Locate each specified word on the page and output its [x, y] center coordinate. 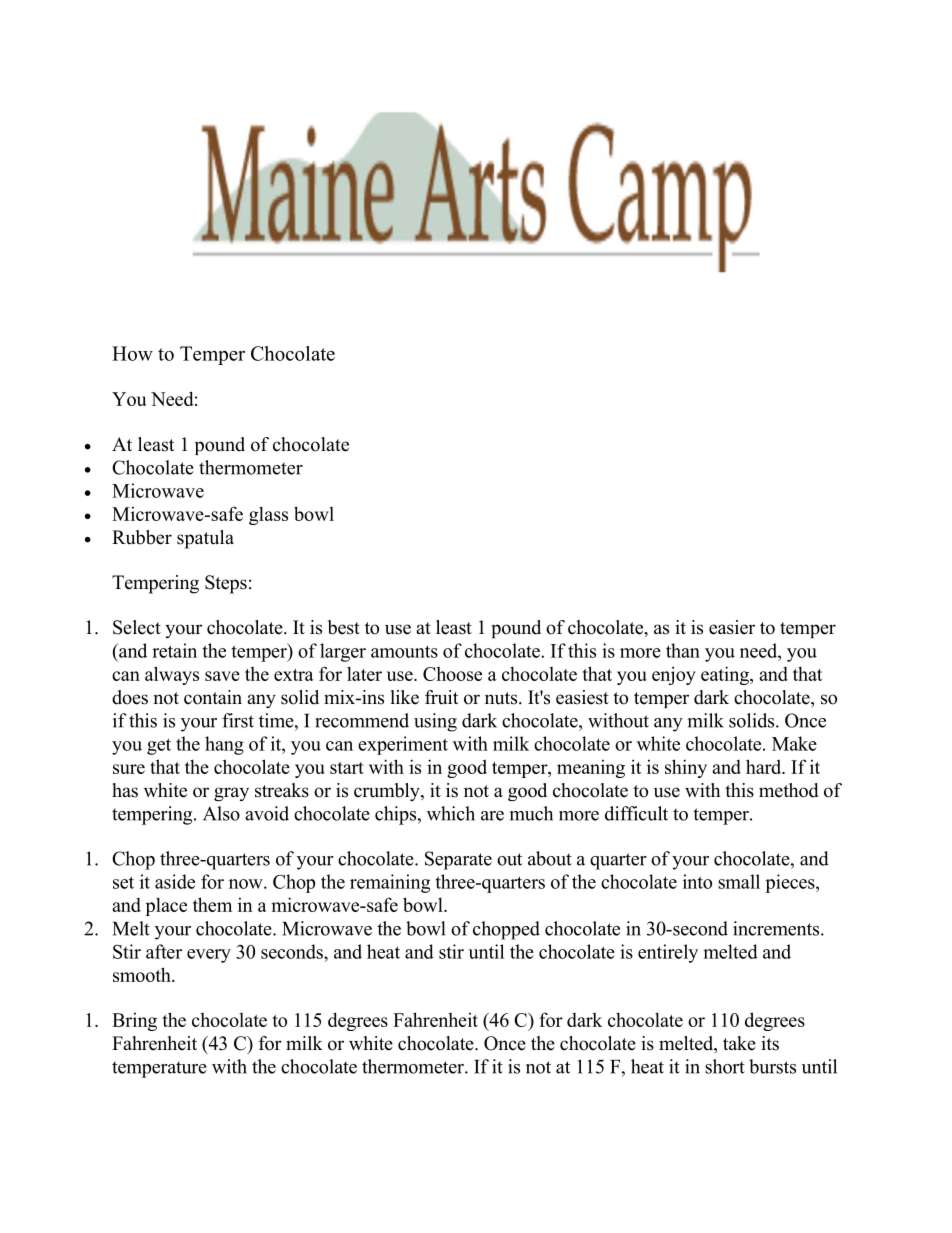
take [739, 1043]
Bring [134, 1022]
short [725, 1066]
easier [732, 627]
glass [268, 515]
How [132, 353]
